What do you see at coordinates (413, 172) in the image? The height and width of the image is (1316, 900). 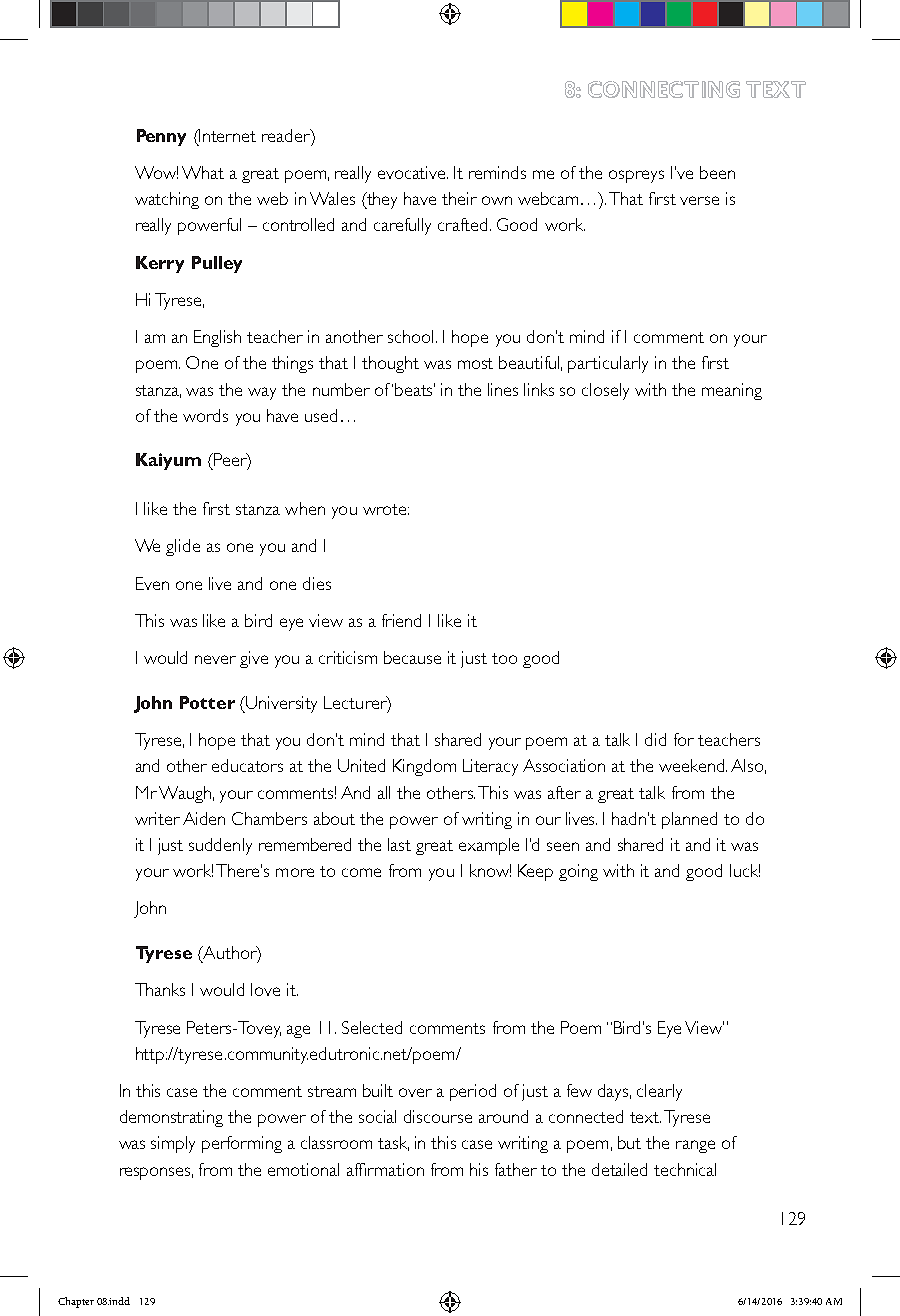 I see `evocative` at bounding box center [413, 172].
